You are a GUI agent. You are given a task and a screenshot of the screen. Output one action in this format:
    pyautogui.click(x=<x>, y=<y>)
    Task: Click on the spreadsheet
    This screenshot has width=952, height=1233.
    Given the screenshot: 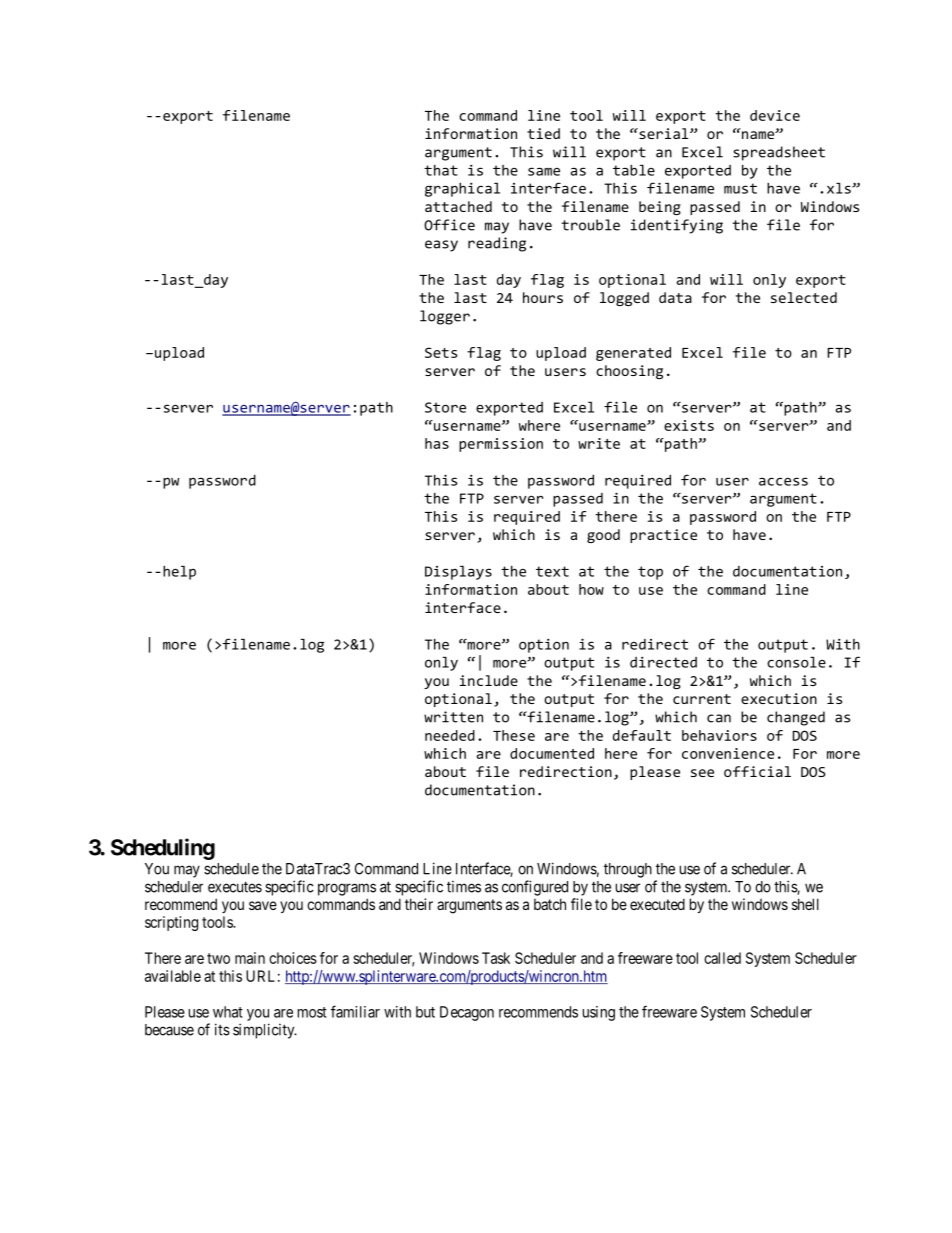 What is the action you would take?
    pyautogui.click(x=779, y=153)
